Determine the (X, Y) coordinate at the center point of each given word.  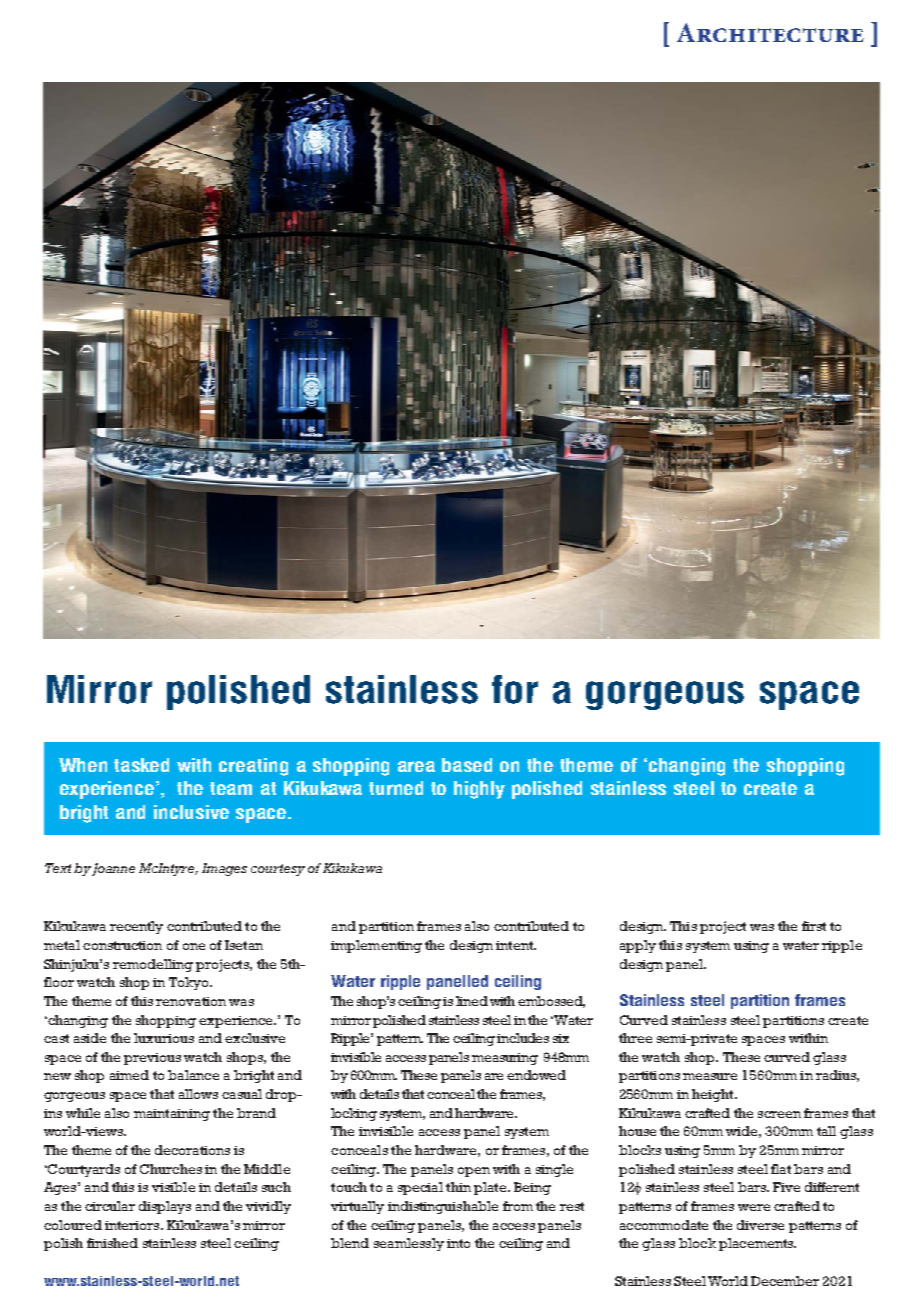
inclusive (191, 812)
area (416, 766)
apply (638, 946)
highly (479, 790)
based (467, 765)
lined (472, 1001)
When (83, 765)
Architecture (770, 32)
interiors (133, 1225)
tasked (141, 765)
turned (396, 788)
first (814, 926)
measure (710, 1076)
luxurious (164, 1038)
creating (253, 767)
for (515, 689)
